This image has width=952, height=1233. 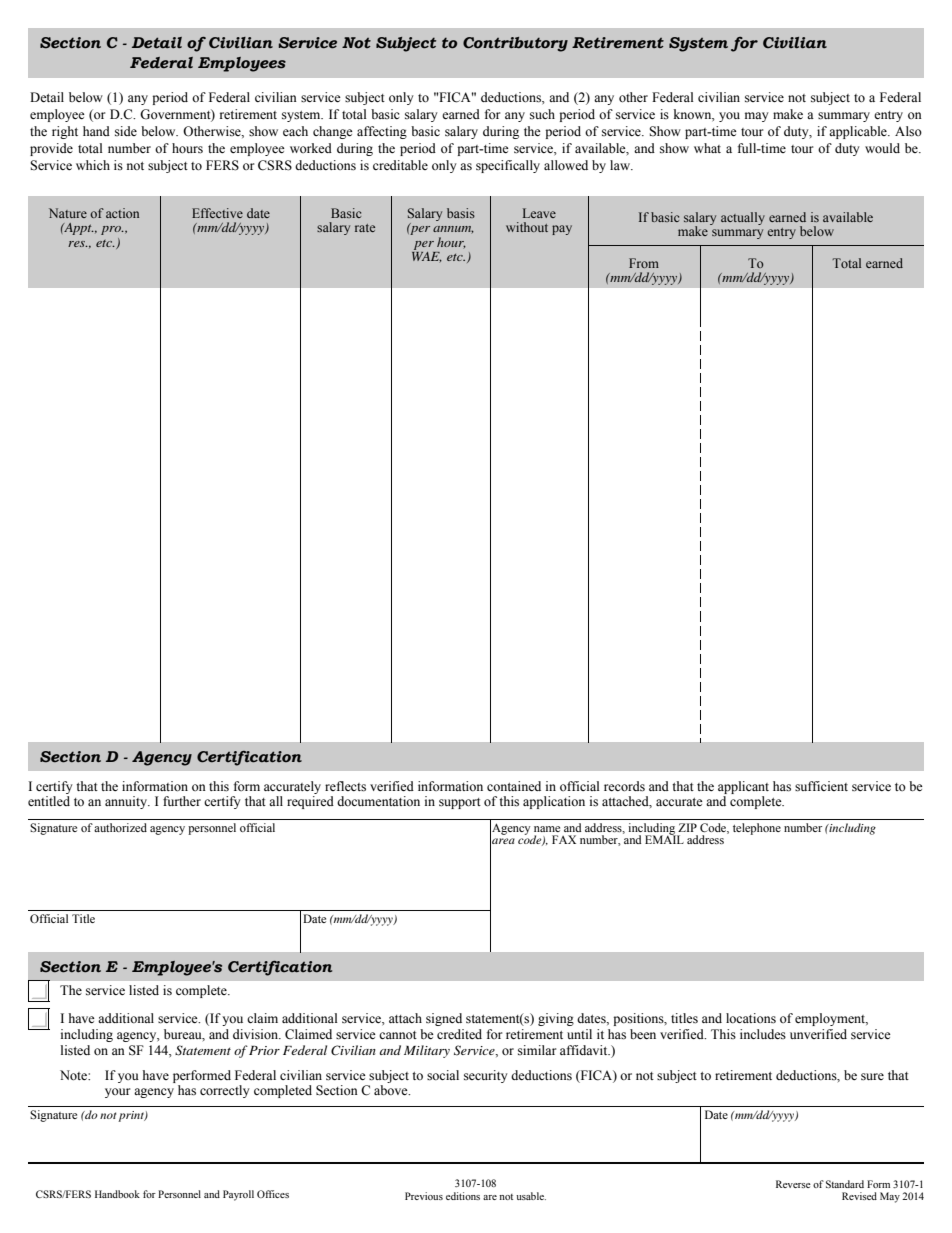 I want to click on sufficient, so click(x=821, y=786).
